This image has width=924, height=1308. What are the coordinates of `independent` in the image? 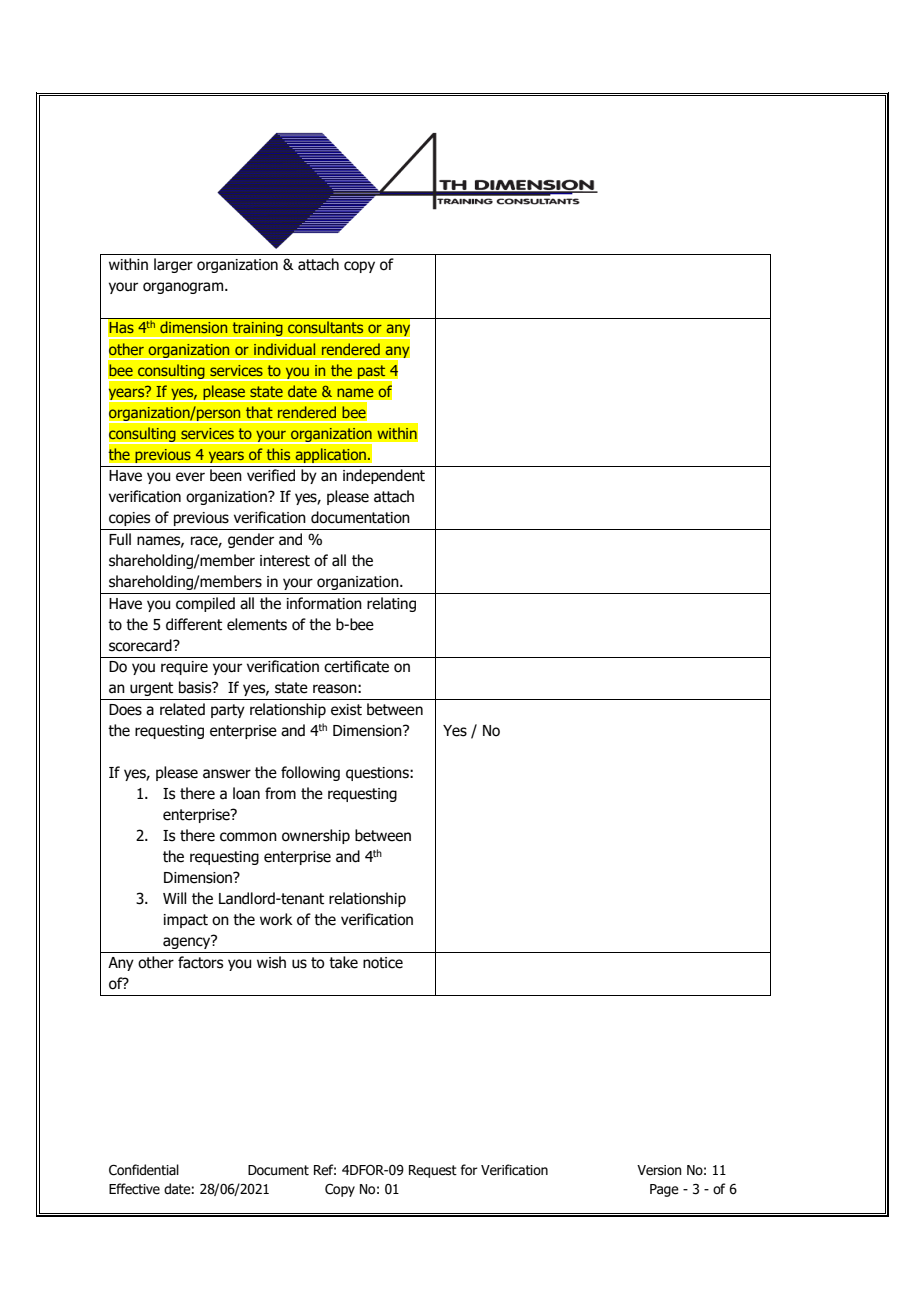 It's located at (384, 476).
